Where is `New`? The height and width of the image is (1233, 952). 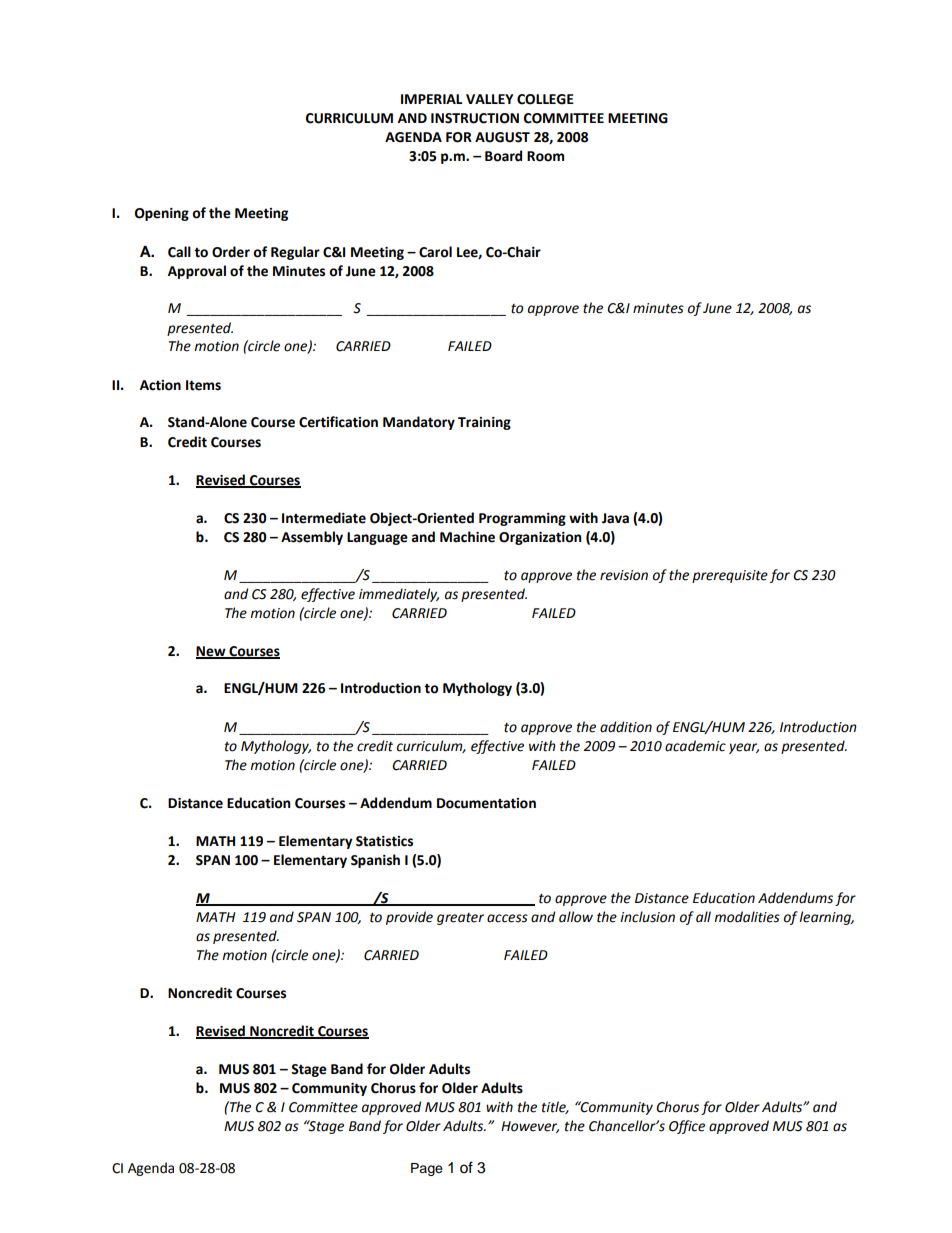 New is located at coordinates (212, 652).
